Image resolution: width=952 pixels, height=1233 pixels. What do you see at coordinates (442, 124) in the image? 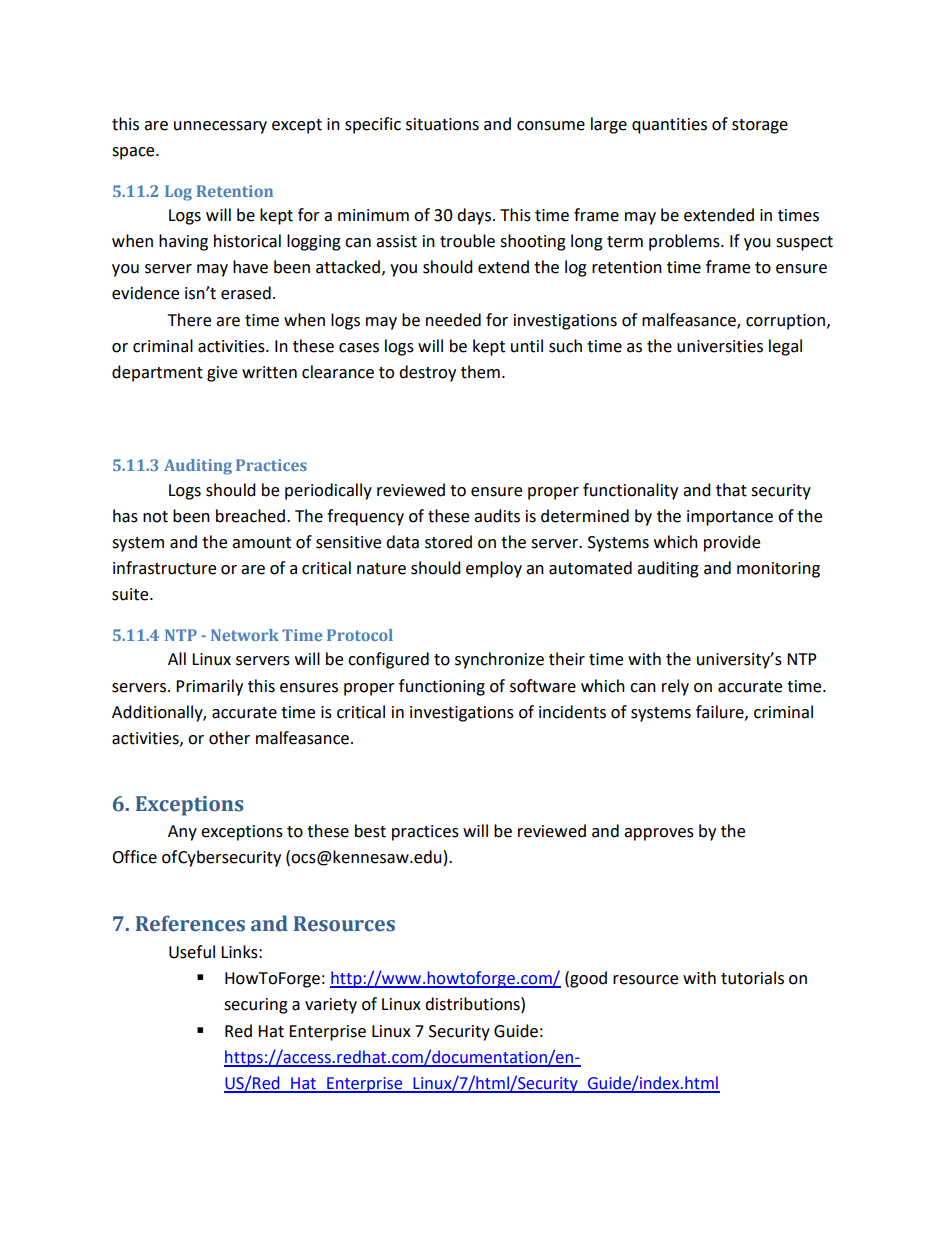
I see `situations` at bounding box center [442, 124].
